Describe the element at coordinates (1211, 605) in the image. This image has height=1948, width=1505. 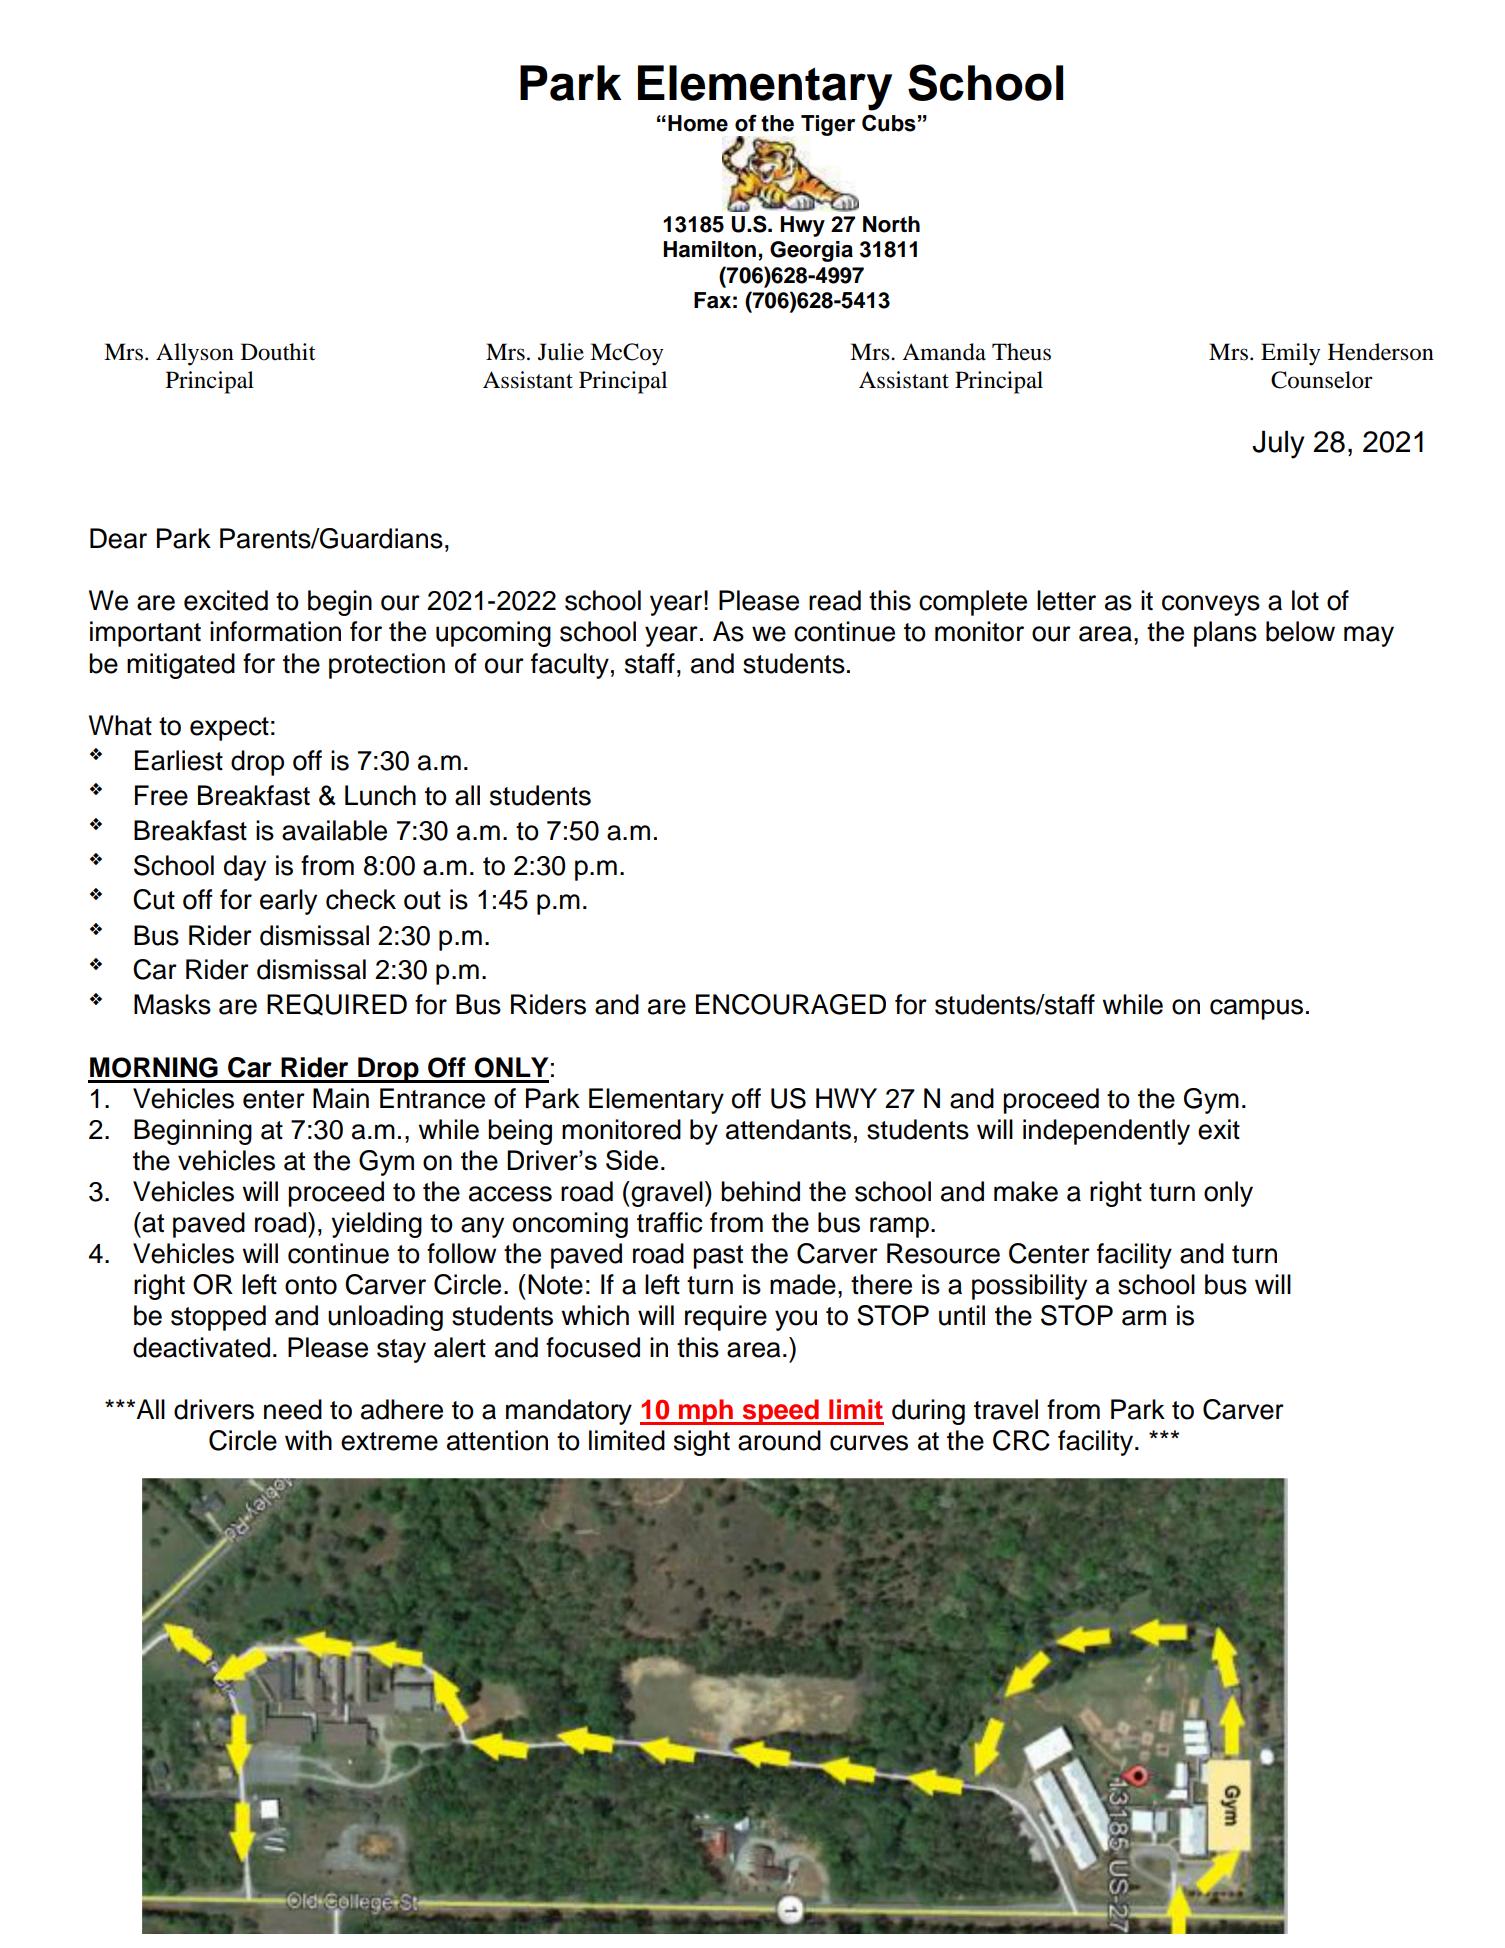
I see `conveys` at that location.
